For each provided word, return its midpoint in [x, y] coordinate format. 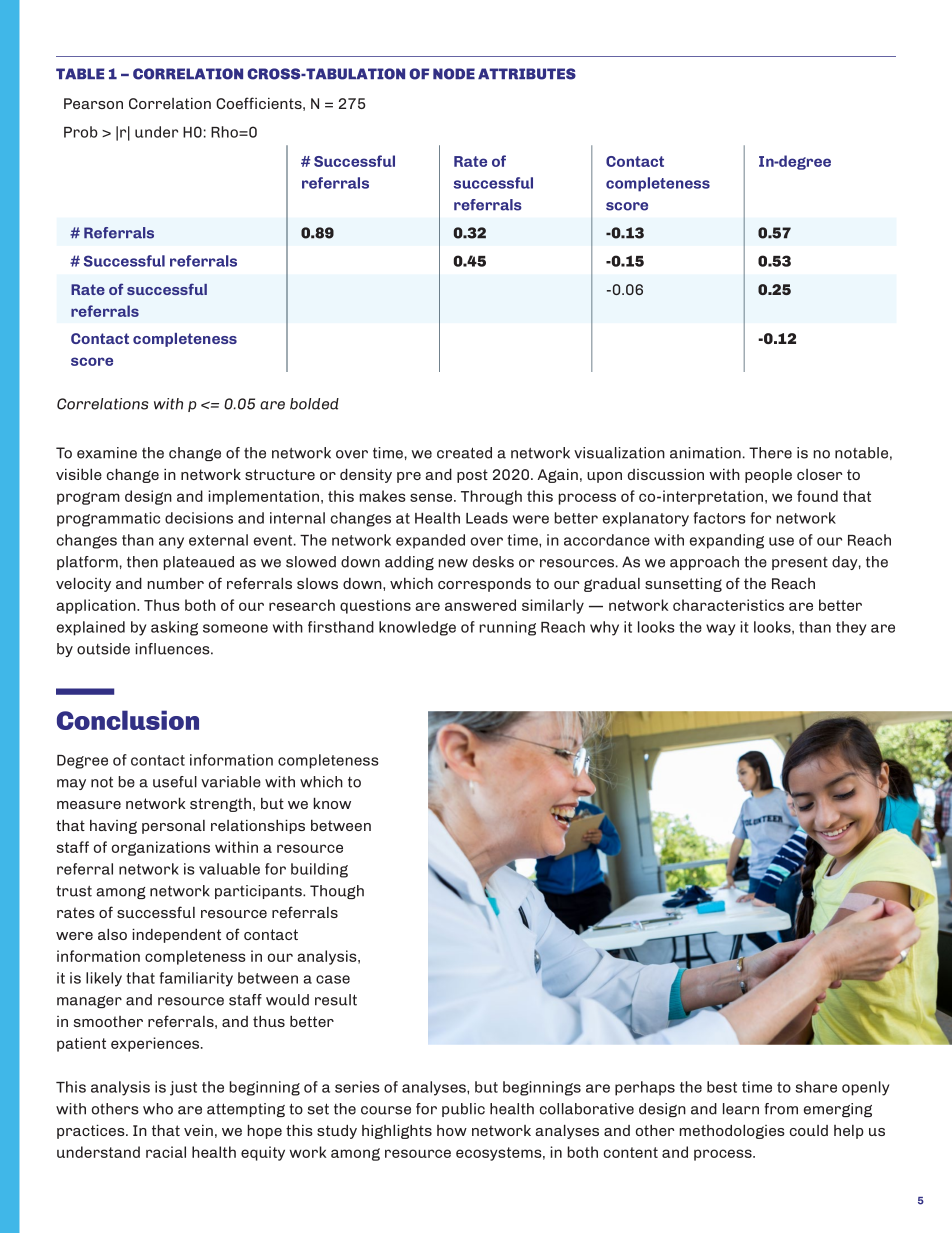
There [770, 453]
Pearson [93, 103]
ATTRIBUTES [527, 74]
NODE [454, 74]
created [464, 453]
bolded [314, 404]
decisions [199, 518]
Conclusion [128, 720]
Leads [487, 518]
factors [720, 518]
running [508, 628]
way [720, 630]
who [158, 1109]
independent [176, 936]
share [816, 1087]
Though [337, 892]
